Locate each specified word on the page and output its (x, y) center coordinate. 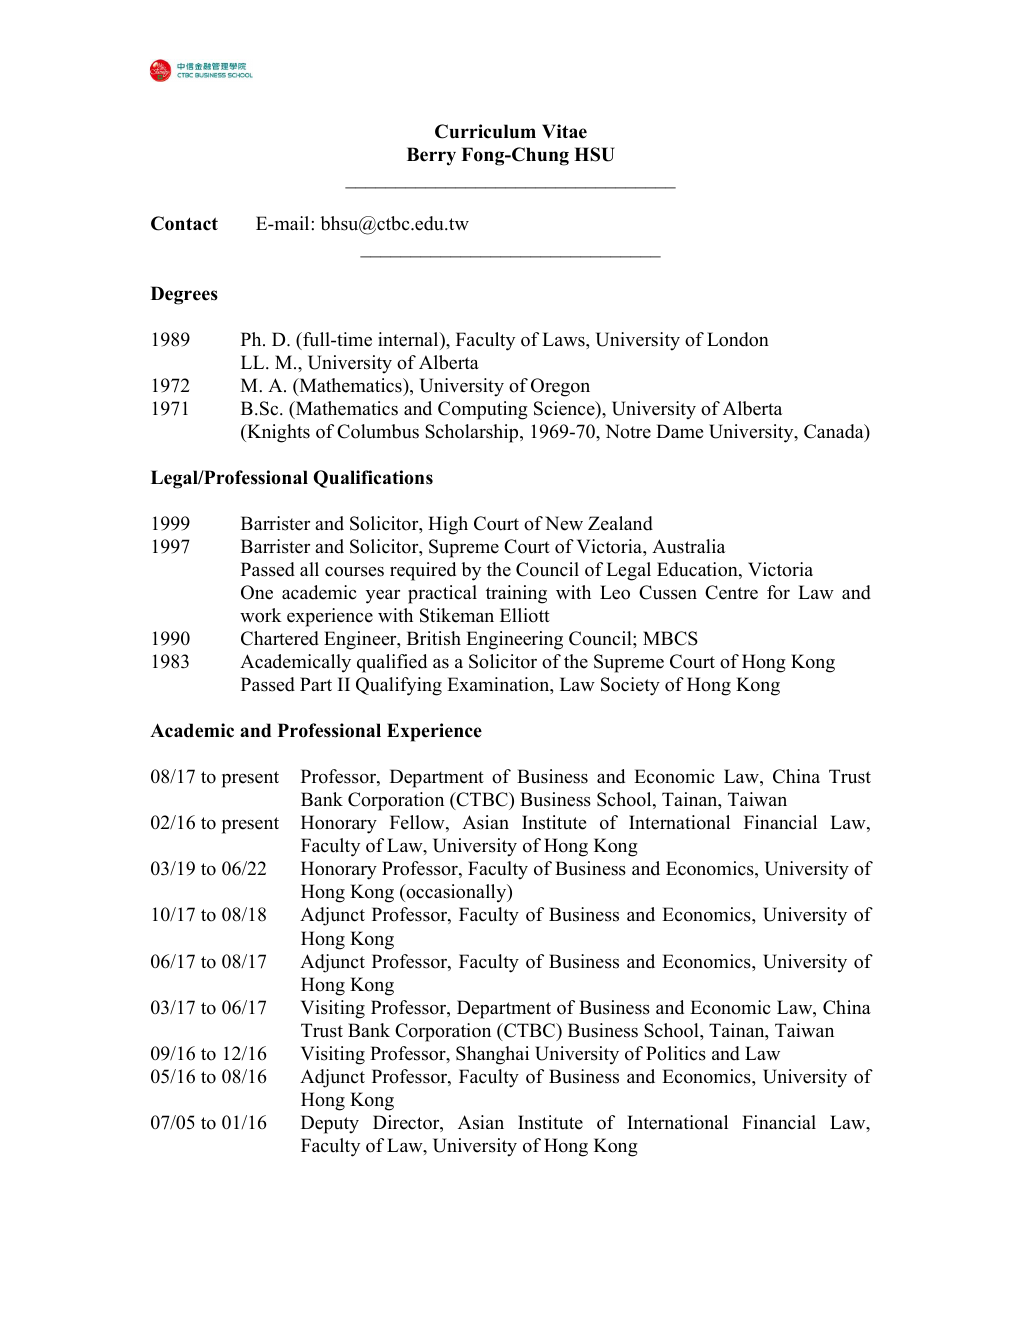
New (564, 523)
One (257, 592)
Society (630, 686)
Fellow (418, 823)
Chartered (280, 638)
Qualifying (399, 686)
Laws (564, 339)
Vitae (564, 131)
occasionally (456, 893)
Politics (676, 1053)
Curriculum (485, 131)
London (738, 339)
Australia (689, 546)
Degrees (184, 295)
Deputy (330, 1124)
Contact (184, 223)
